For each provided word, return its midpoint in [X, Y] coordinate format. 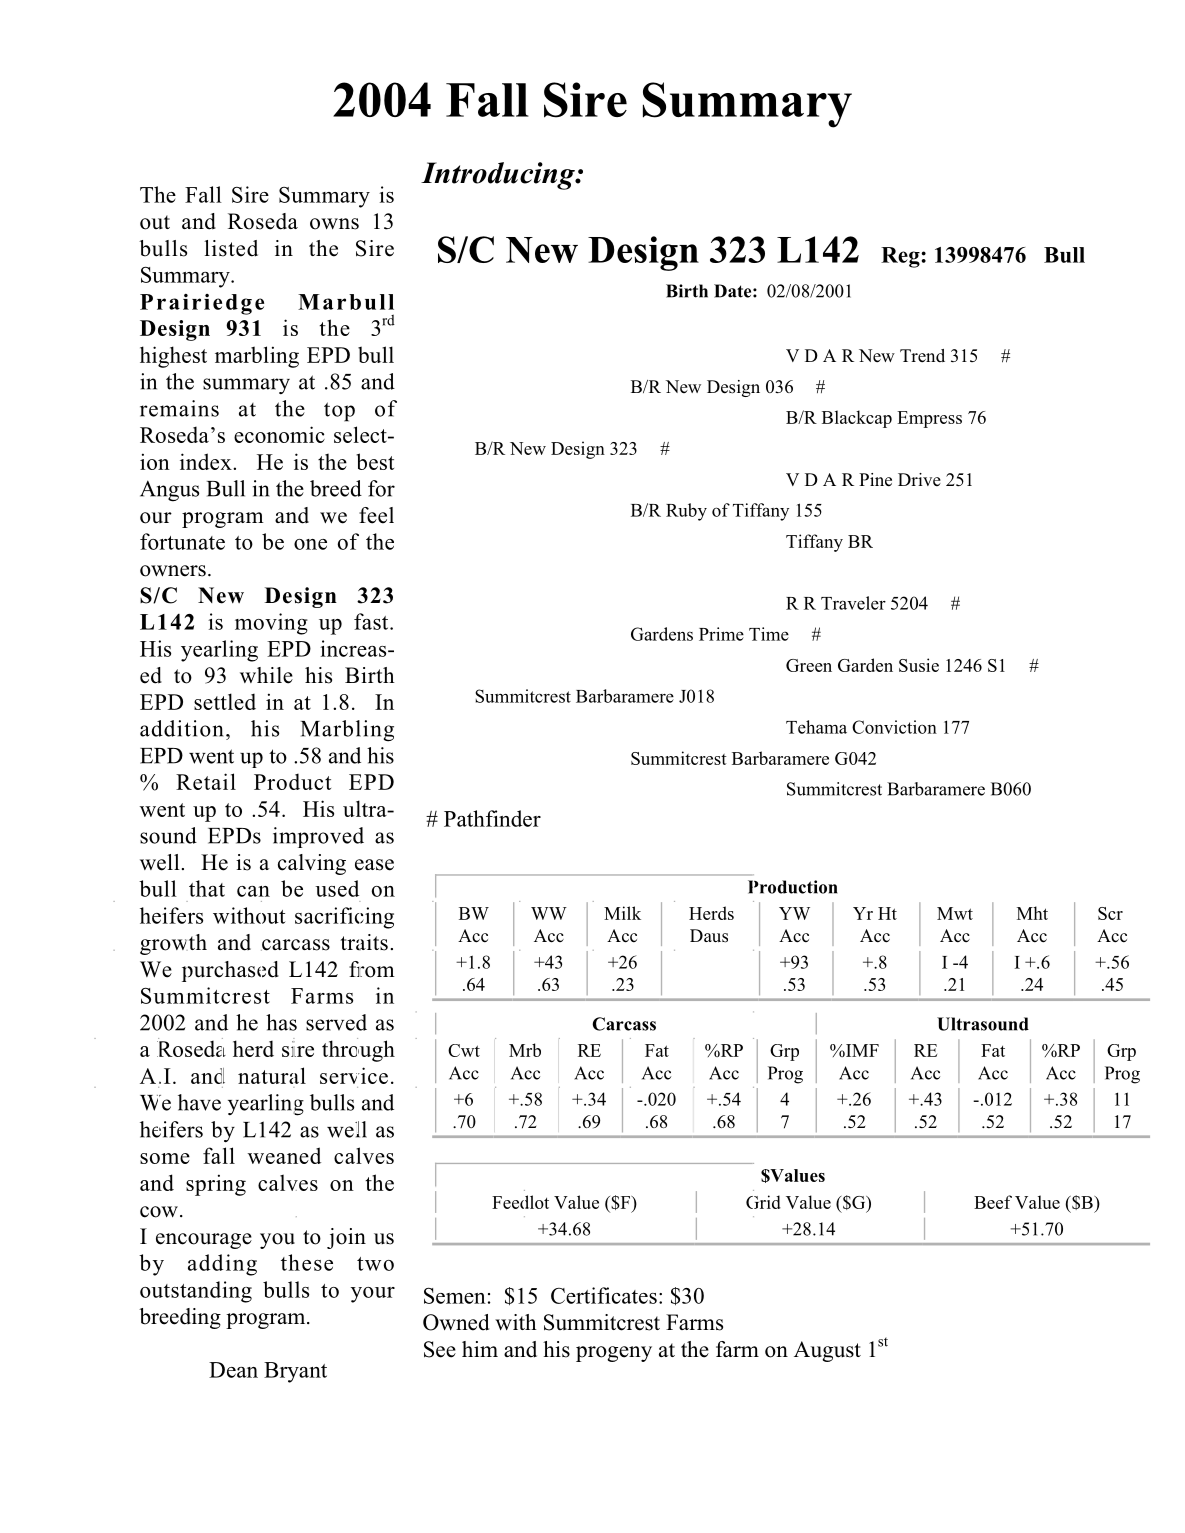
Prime [721, 634]
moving [271, 624]
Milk [622, 913]
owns [334, 224]
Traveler [853, 603]
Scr [1110, 913]
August [827, 1351]
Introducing [499, 176]
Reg [901, 257]
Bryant [295, 1372]
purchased [230, 971]
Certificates [604, 1295]
